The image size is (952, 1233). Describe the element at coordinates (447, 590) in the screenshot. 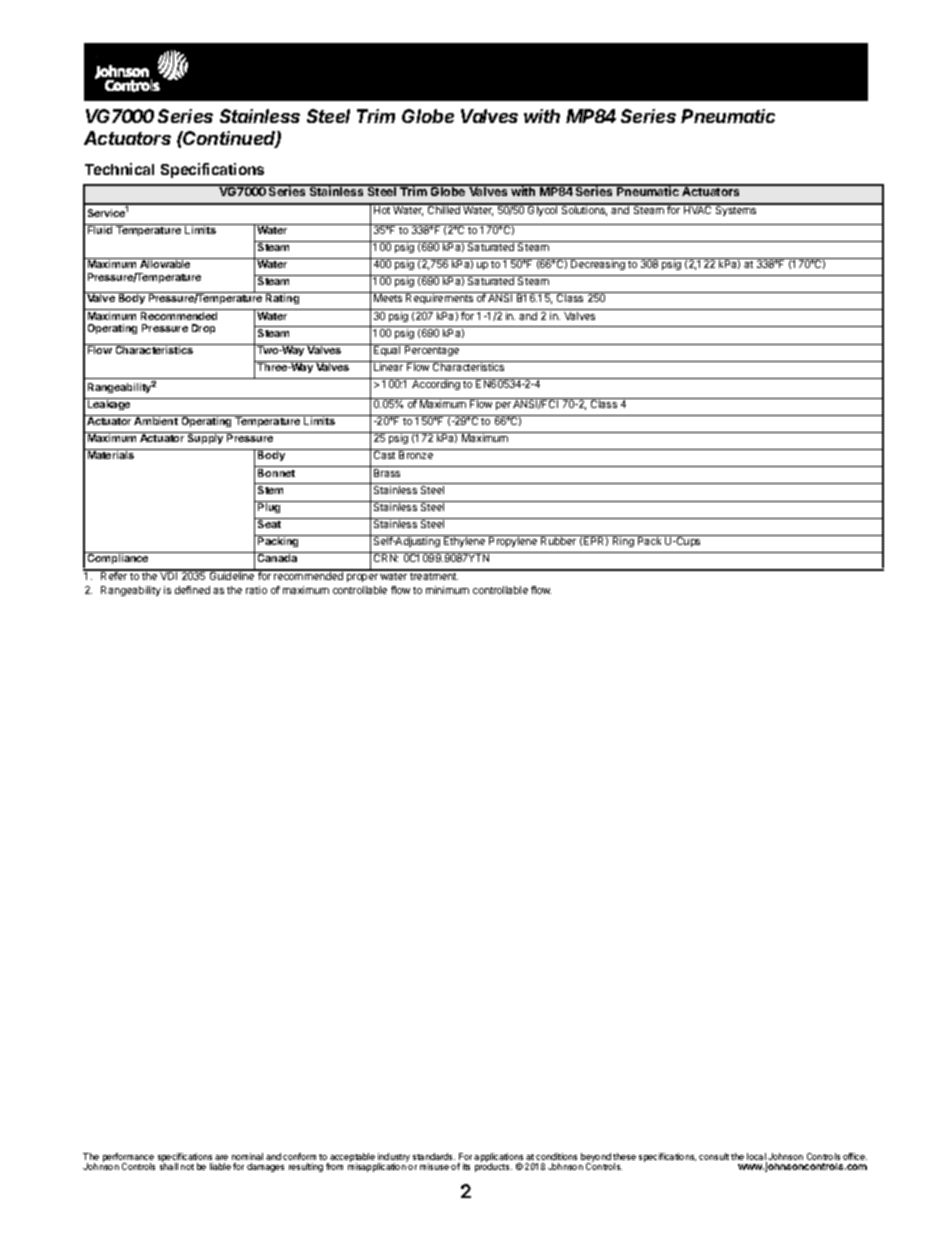

I see `minimum` at that location.
